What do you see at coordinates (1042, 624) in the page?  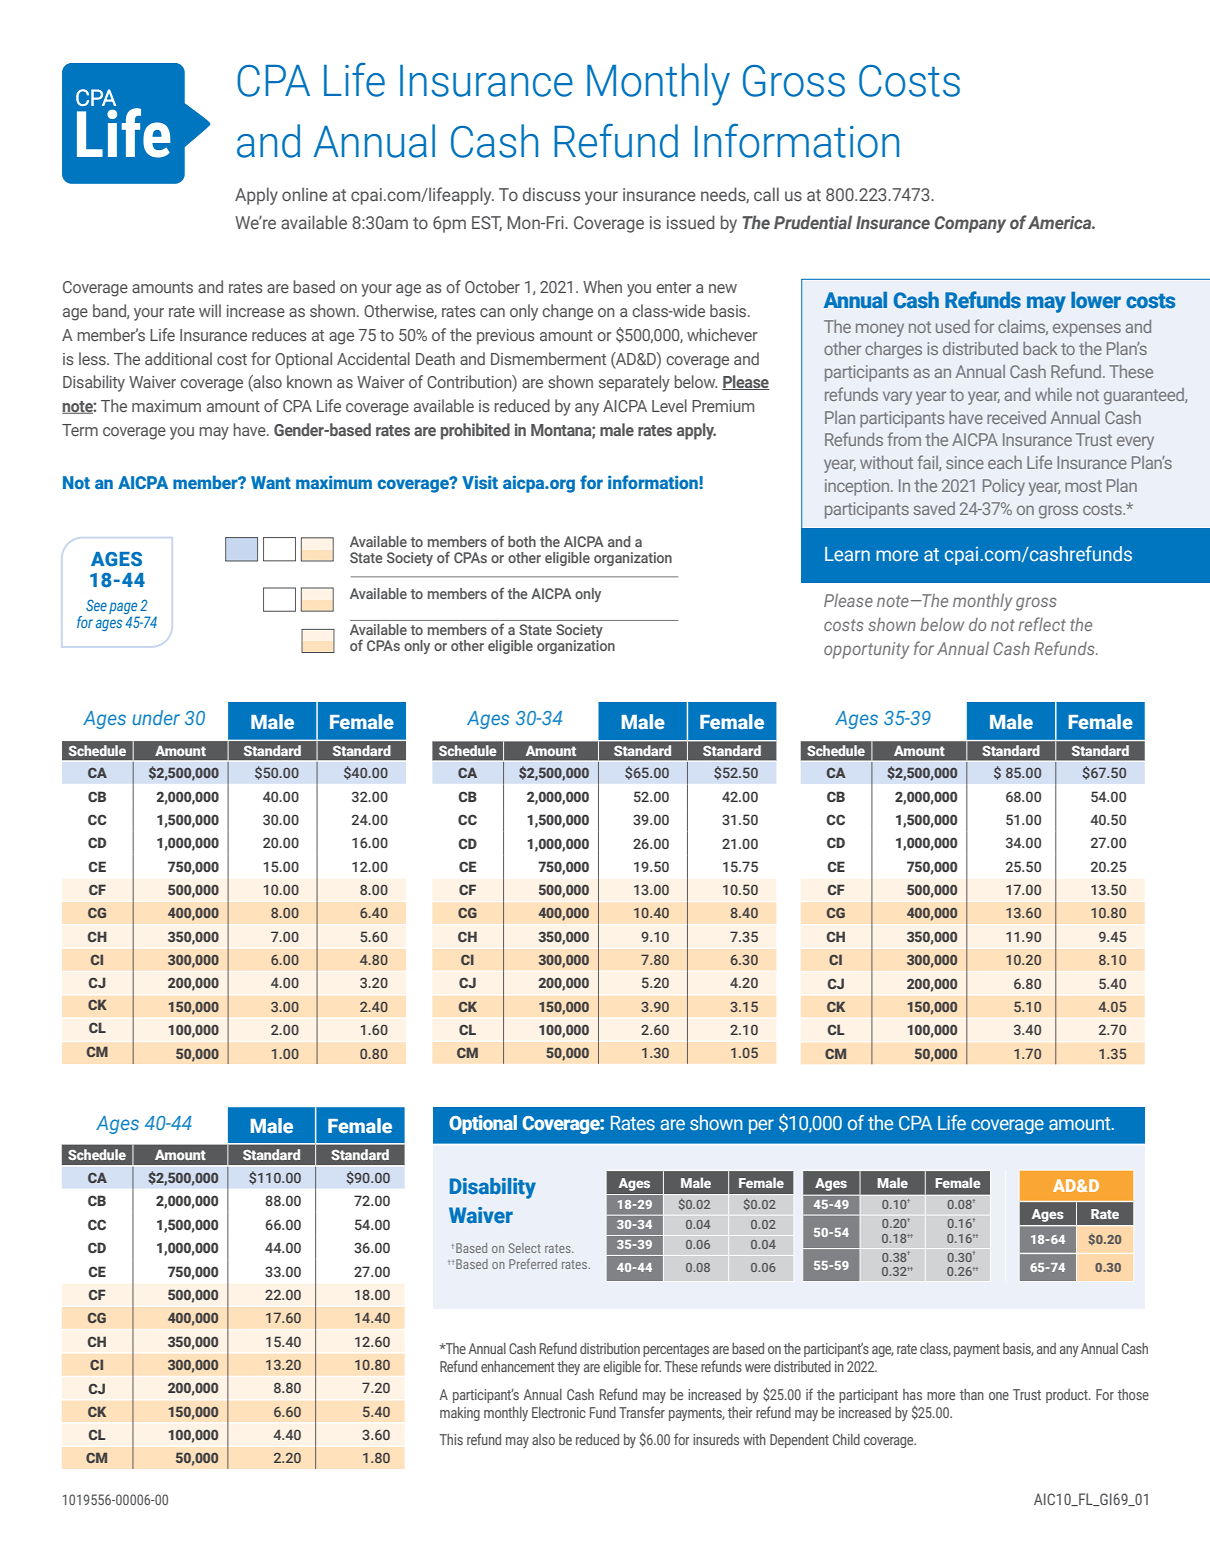 I see `reflect` at bounding box center [1042, 624].
